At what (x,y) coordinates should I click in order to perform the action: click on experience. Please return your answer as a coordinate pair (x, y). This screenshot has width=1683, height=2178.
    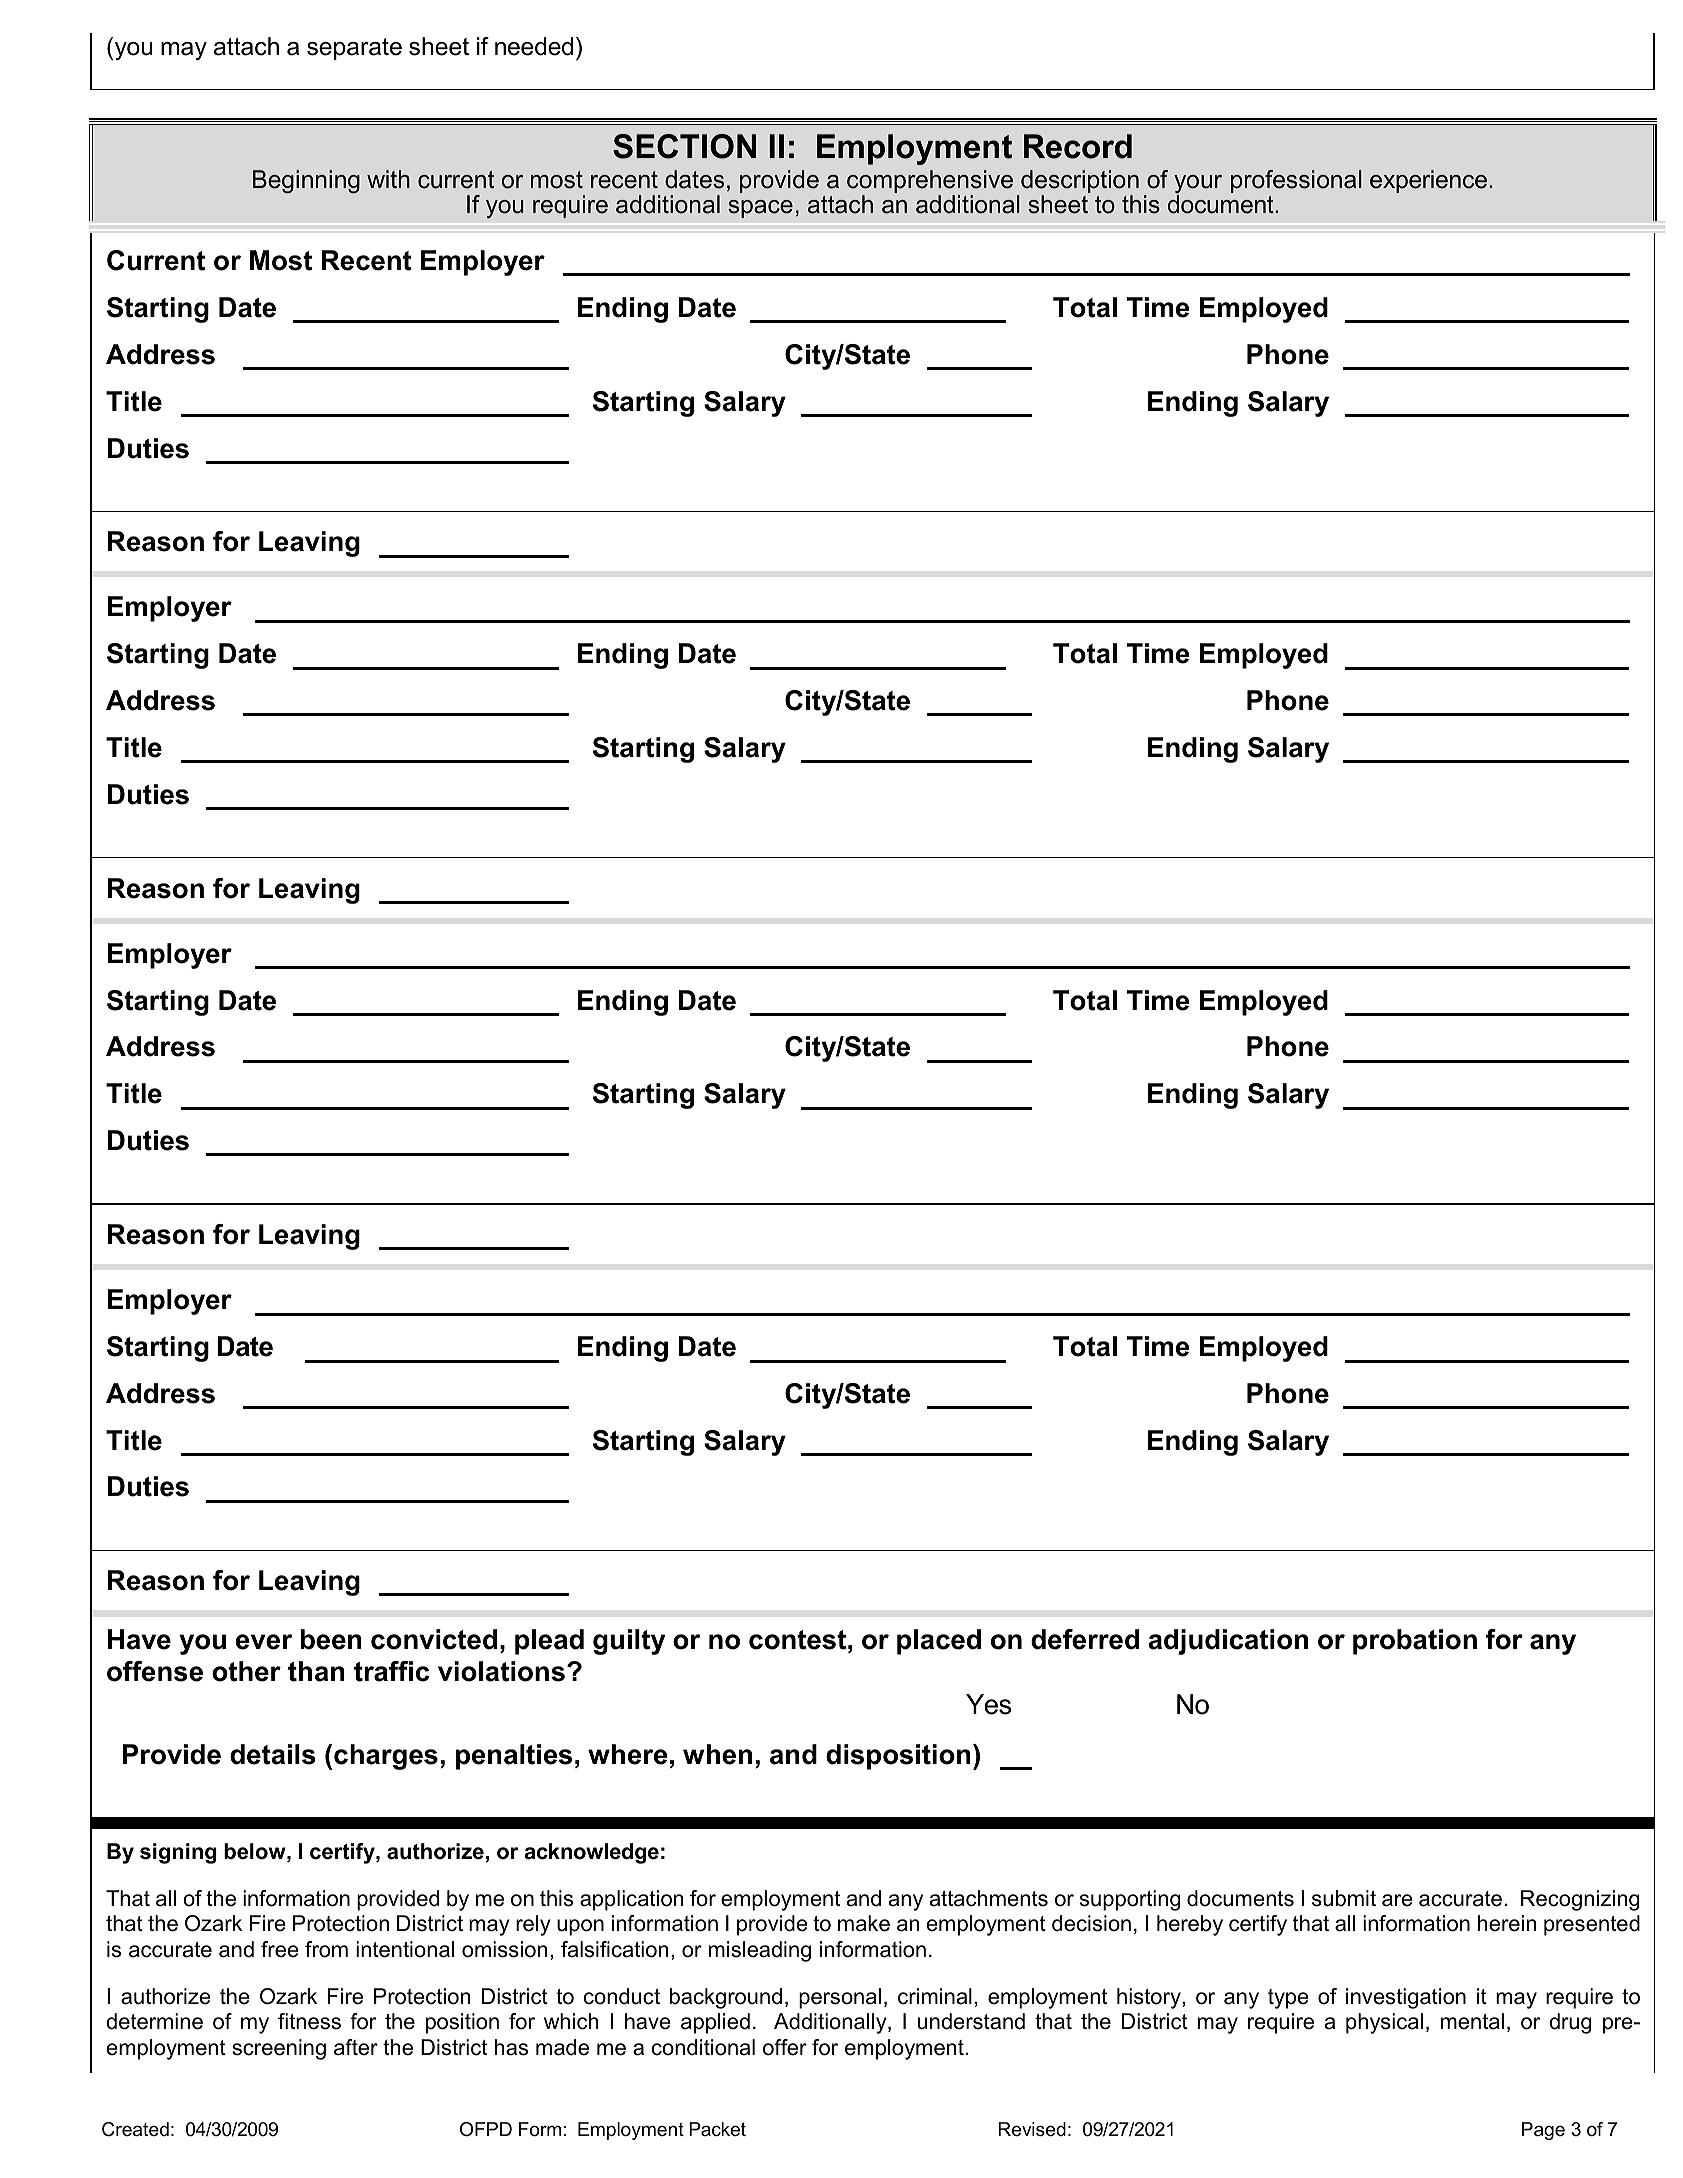
    Looking at the image, I should click on (1428, 181).
